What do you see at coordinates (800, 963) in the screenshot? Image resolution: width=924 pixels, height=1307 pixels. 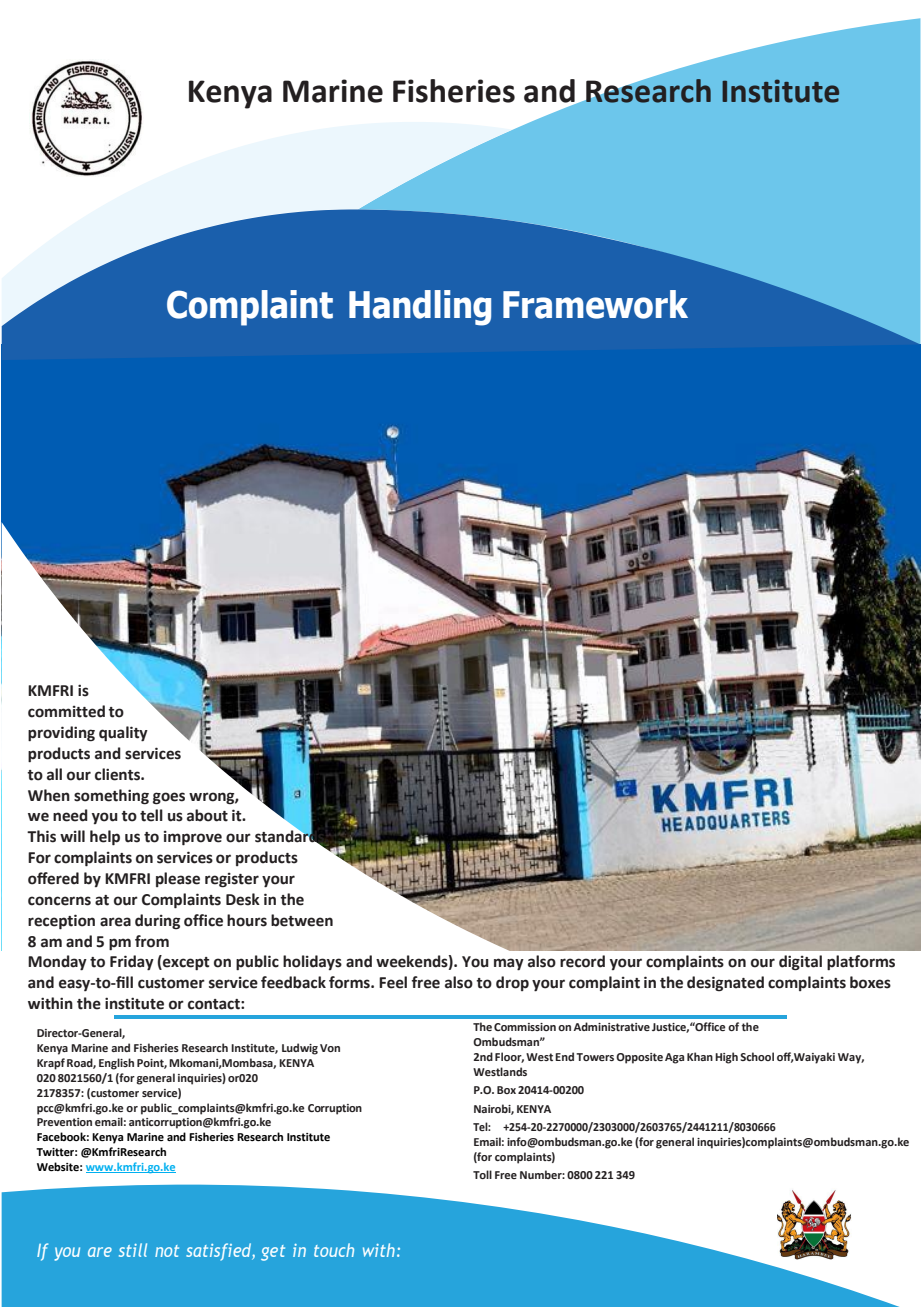 I see `digital` at bounding box center [800, 963].
